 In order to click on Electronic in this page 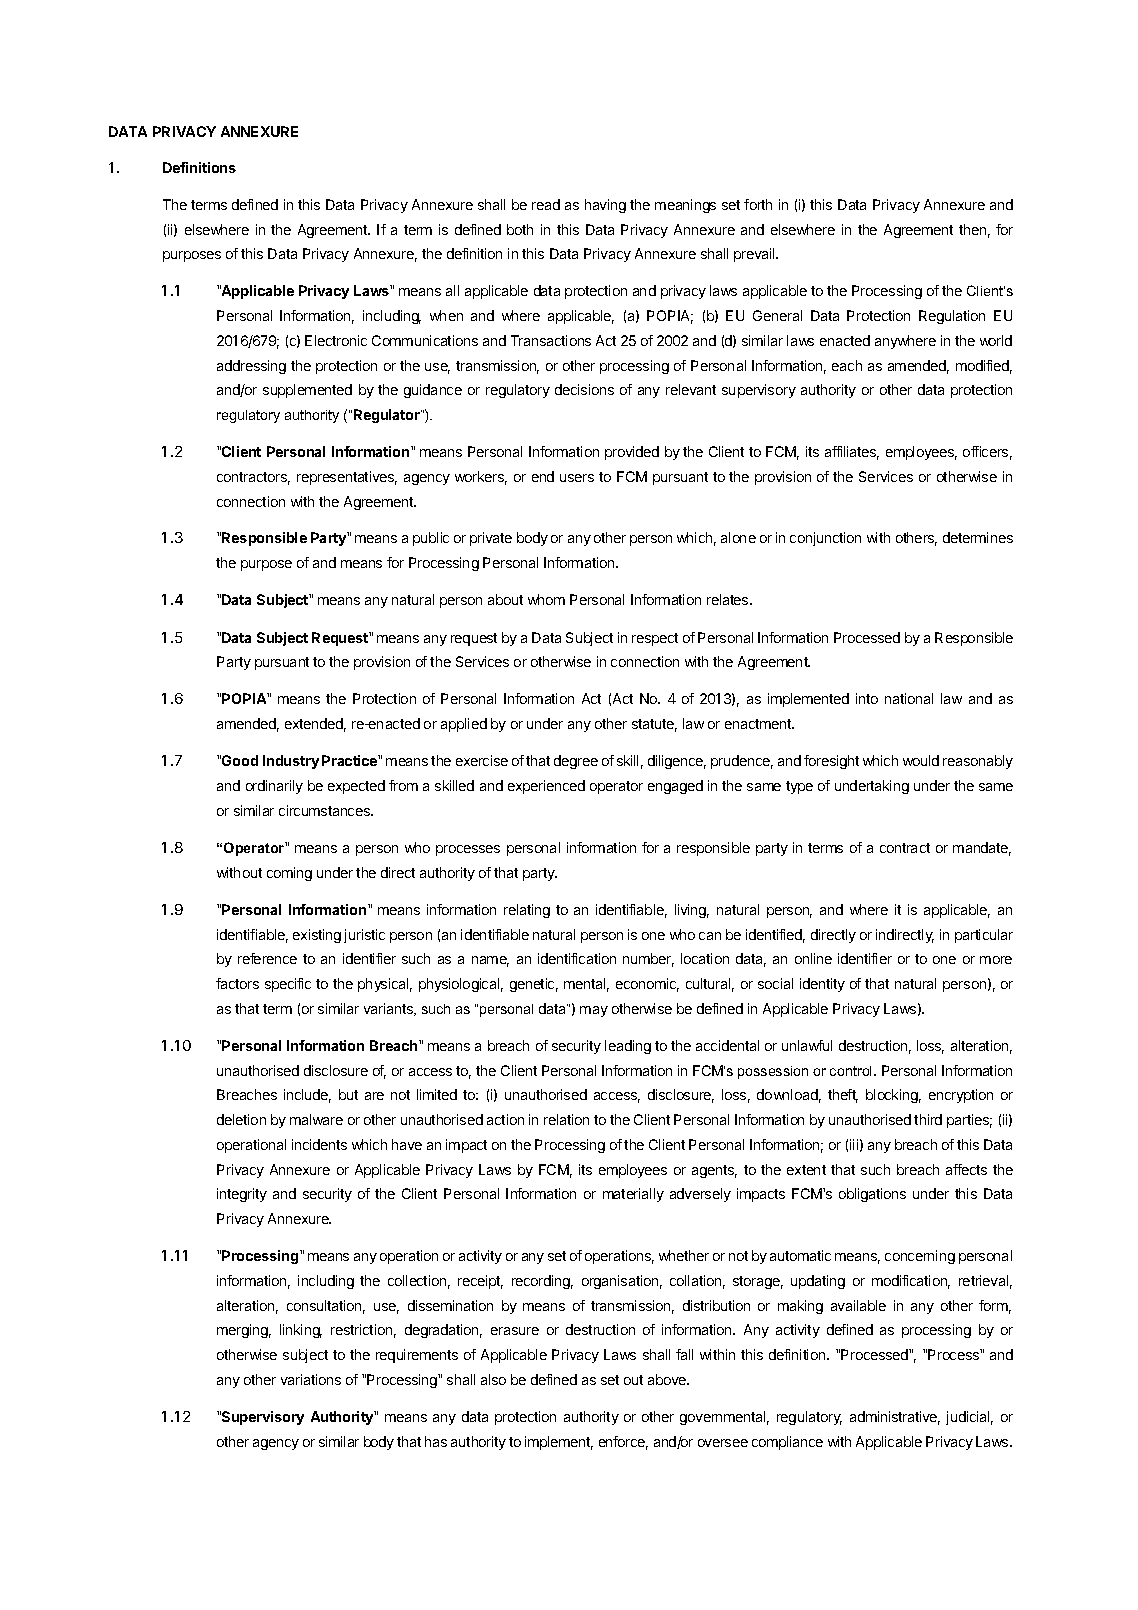, I will do `click(336, 340)`.
